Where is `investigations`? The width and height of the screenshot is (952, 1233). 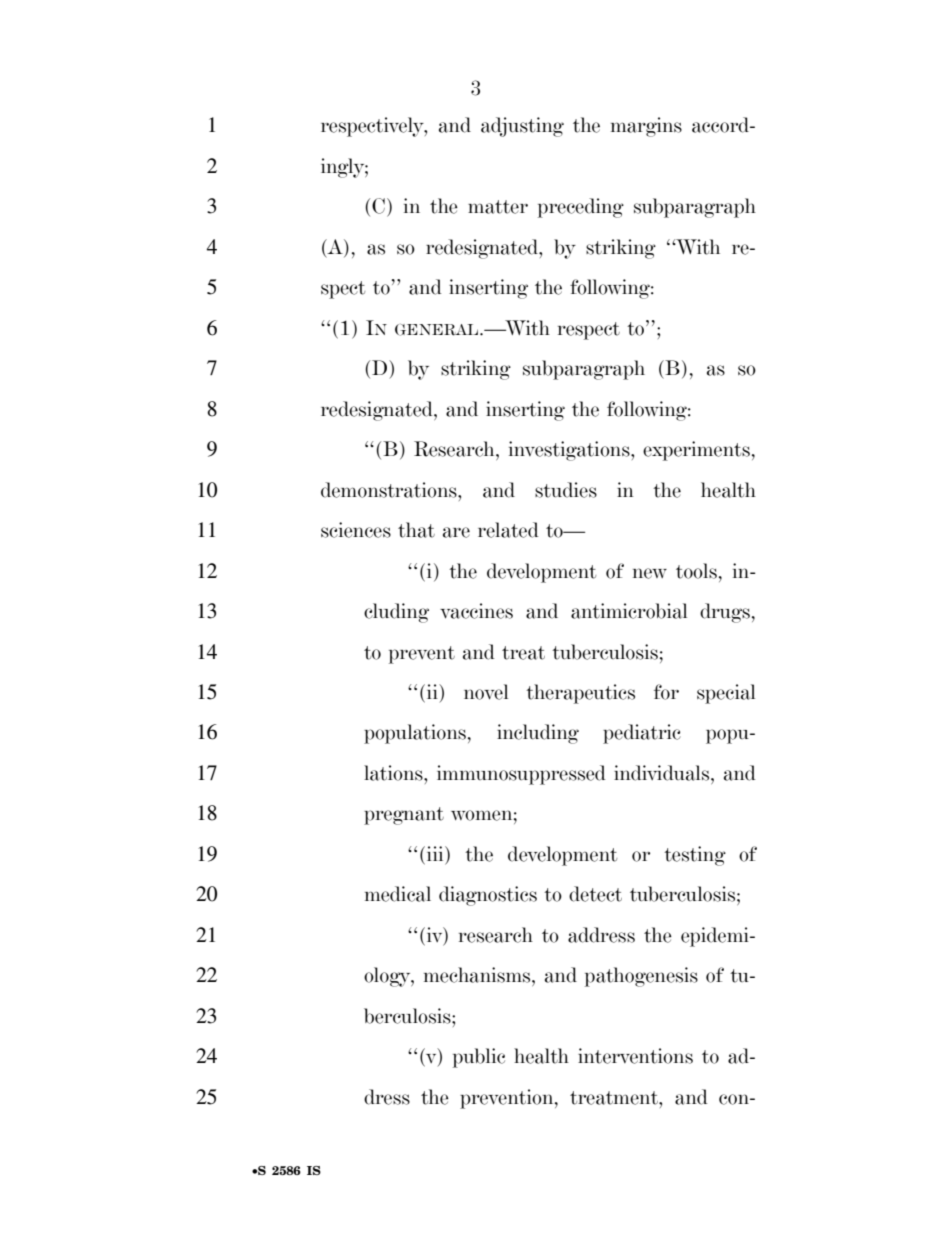
investigations is located at coordinates (570, 451).
